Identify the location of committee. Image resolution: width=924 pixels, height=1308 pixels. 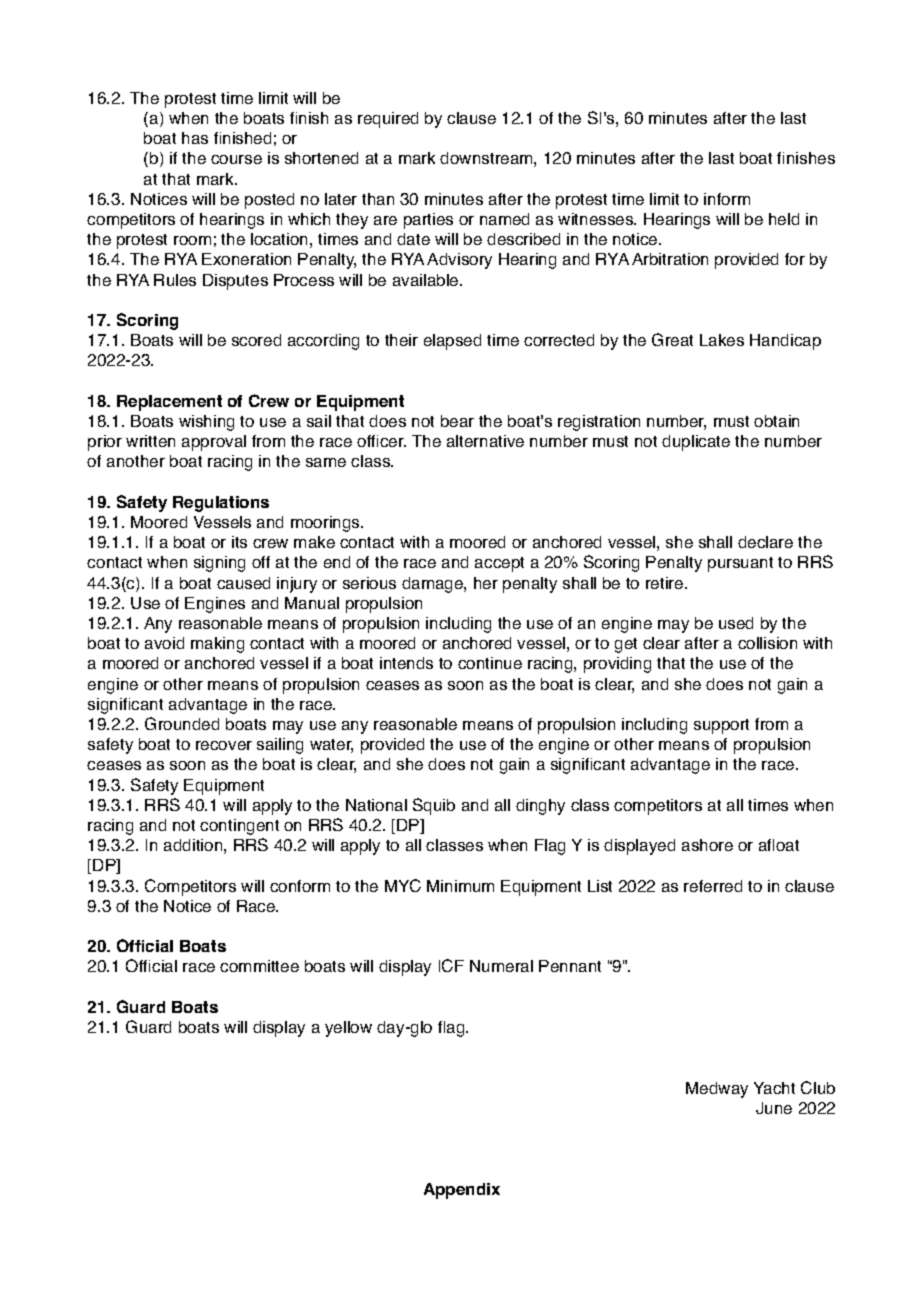
(259, 966).
